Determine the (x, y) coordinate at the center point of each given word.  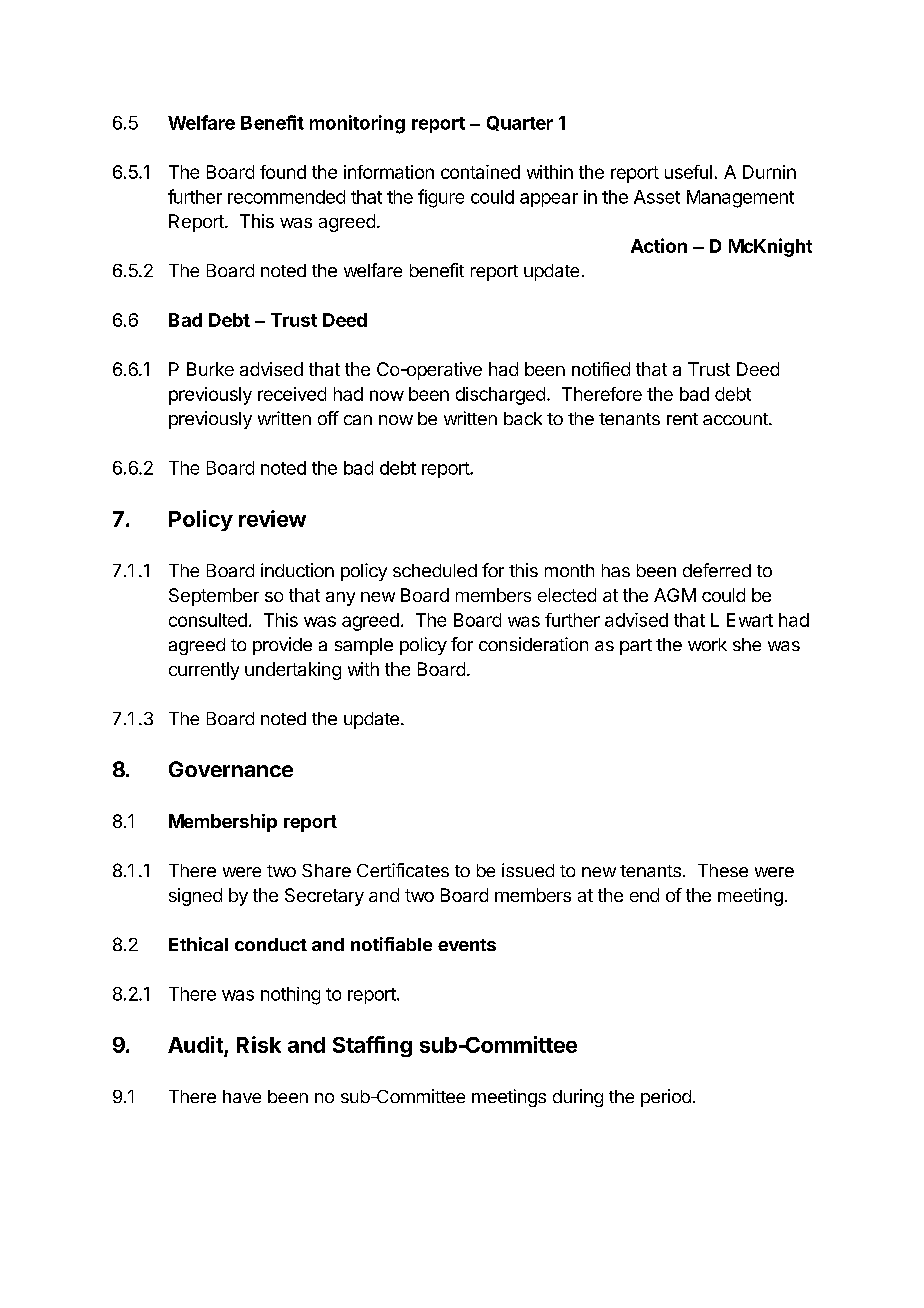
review (272, 518)
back (523, 418)
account (736, 419)
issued (528, 870)
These (723, 870)
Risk (259, 1044)
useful (688, 172)
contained (480, 172)
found (283, 172)
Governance (231, 769)
